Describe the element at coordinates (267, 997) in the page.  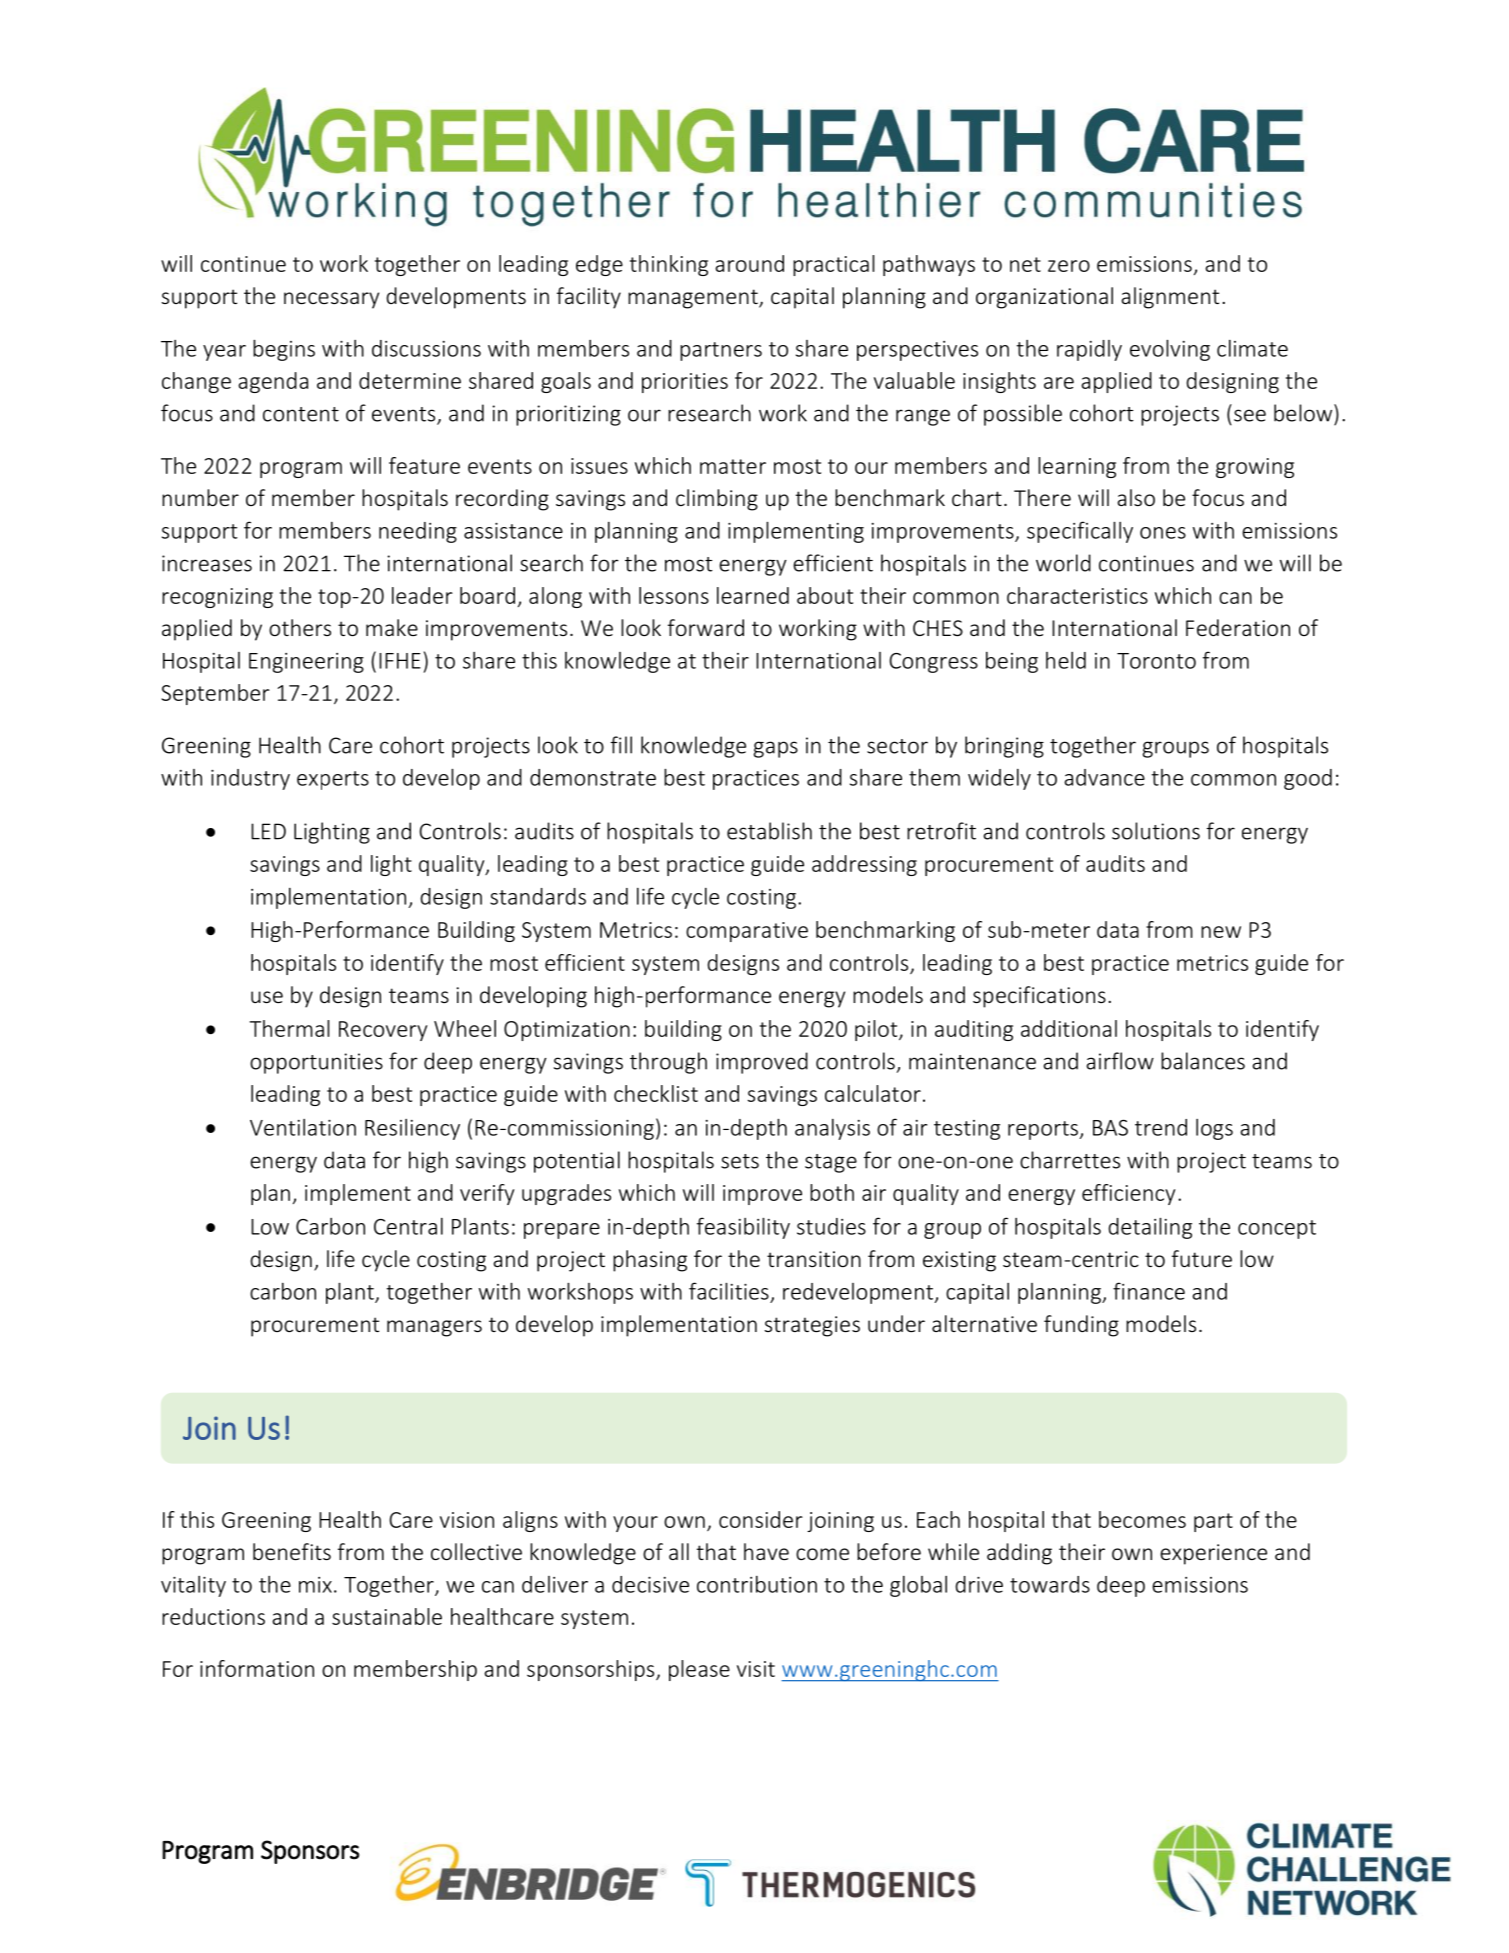
I see `use` at that location.
